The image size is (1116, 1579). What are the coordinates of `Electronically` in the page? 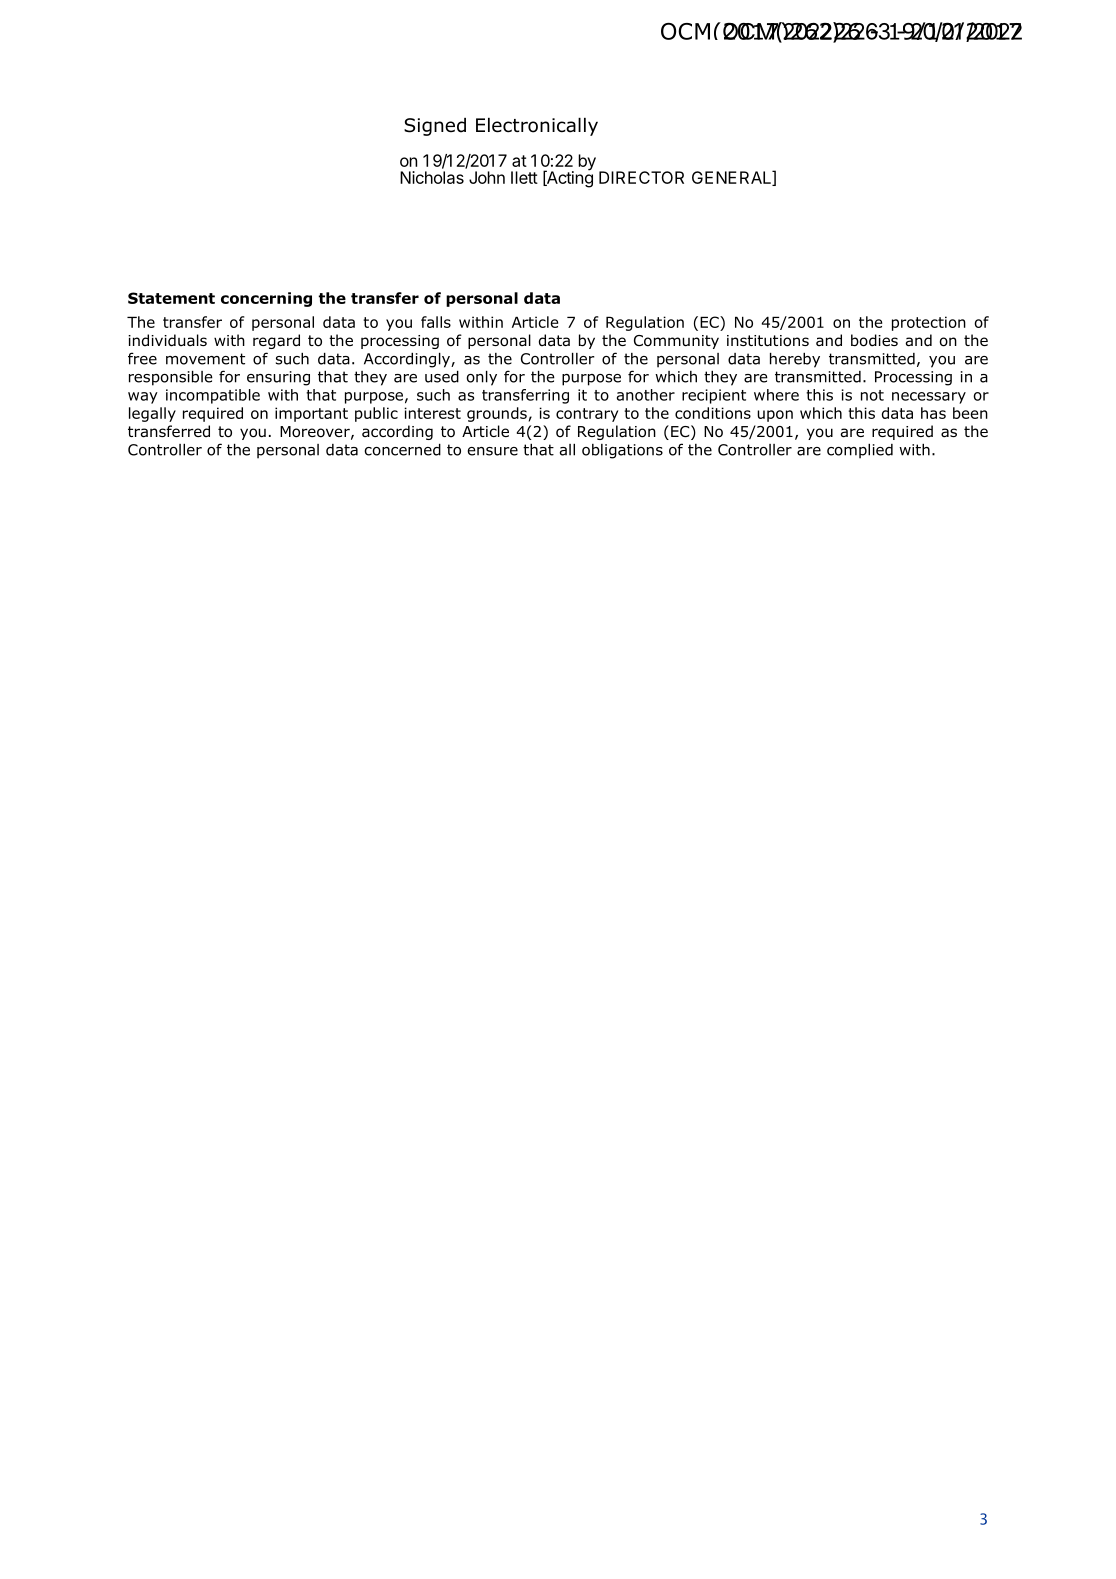 It's located at (537, 127).
